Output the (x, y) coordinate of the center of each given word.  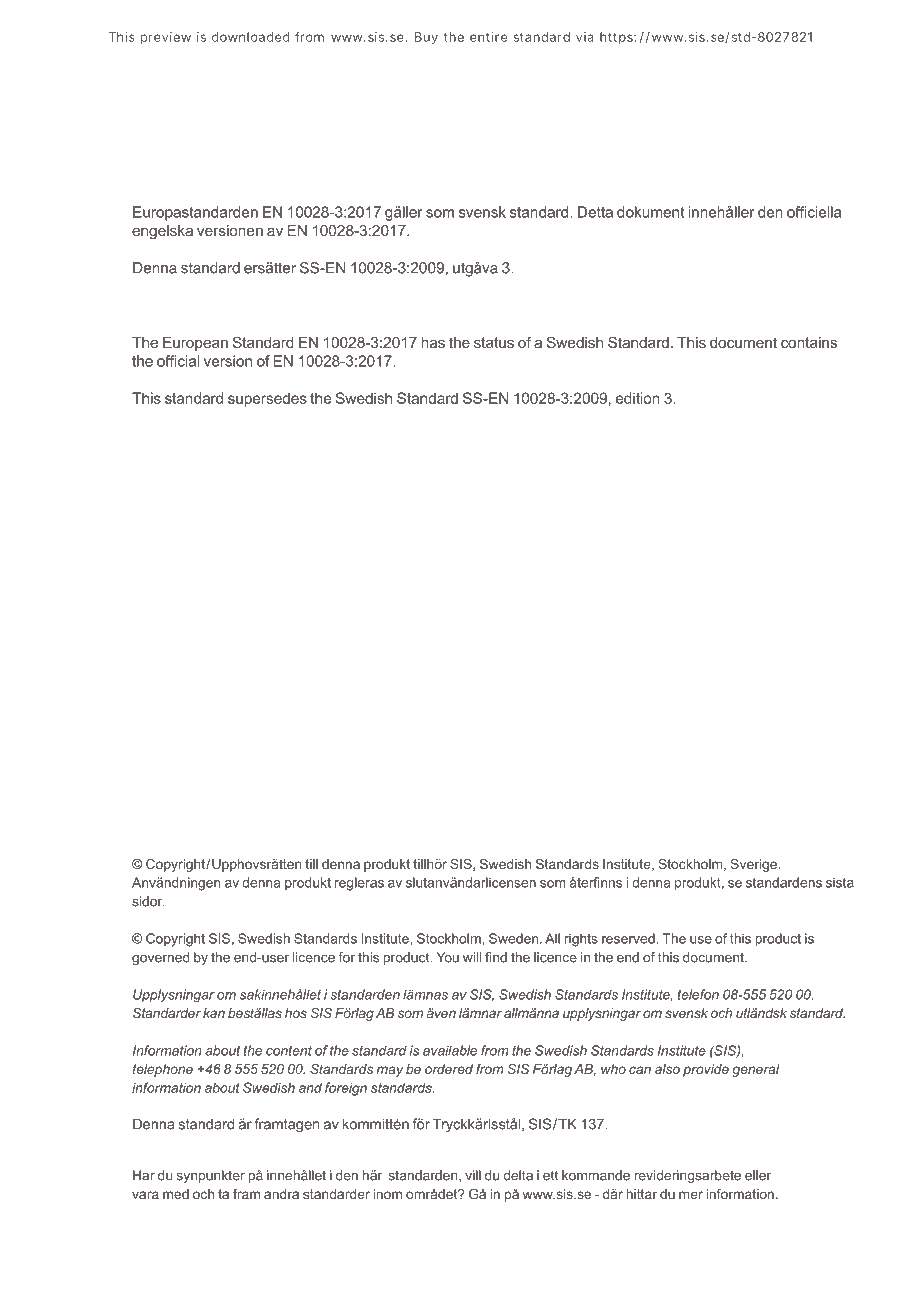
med (176, 1194)
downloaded (251, 37)
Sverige (754, 865)
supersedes (267, 399)
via (585, 37)
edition (638, 398)
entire (488, 37)
